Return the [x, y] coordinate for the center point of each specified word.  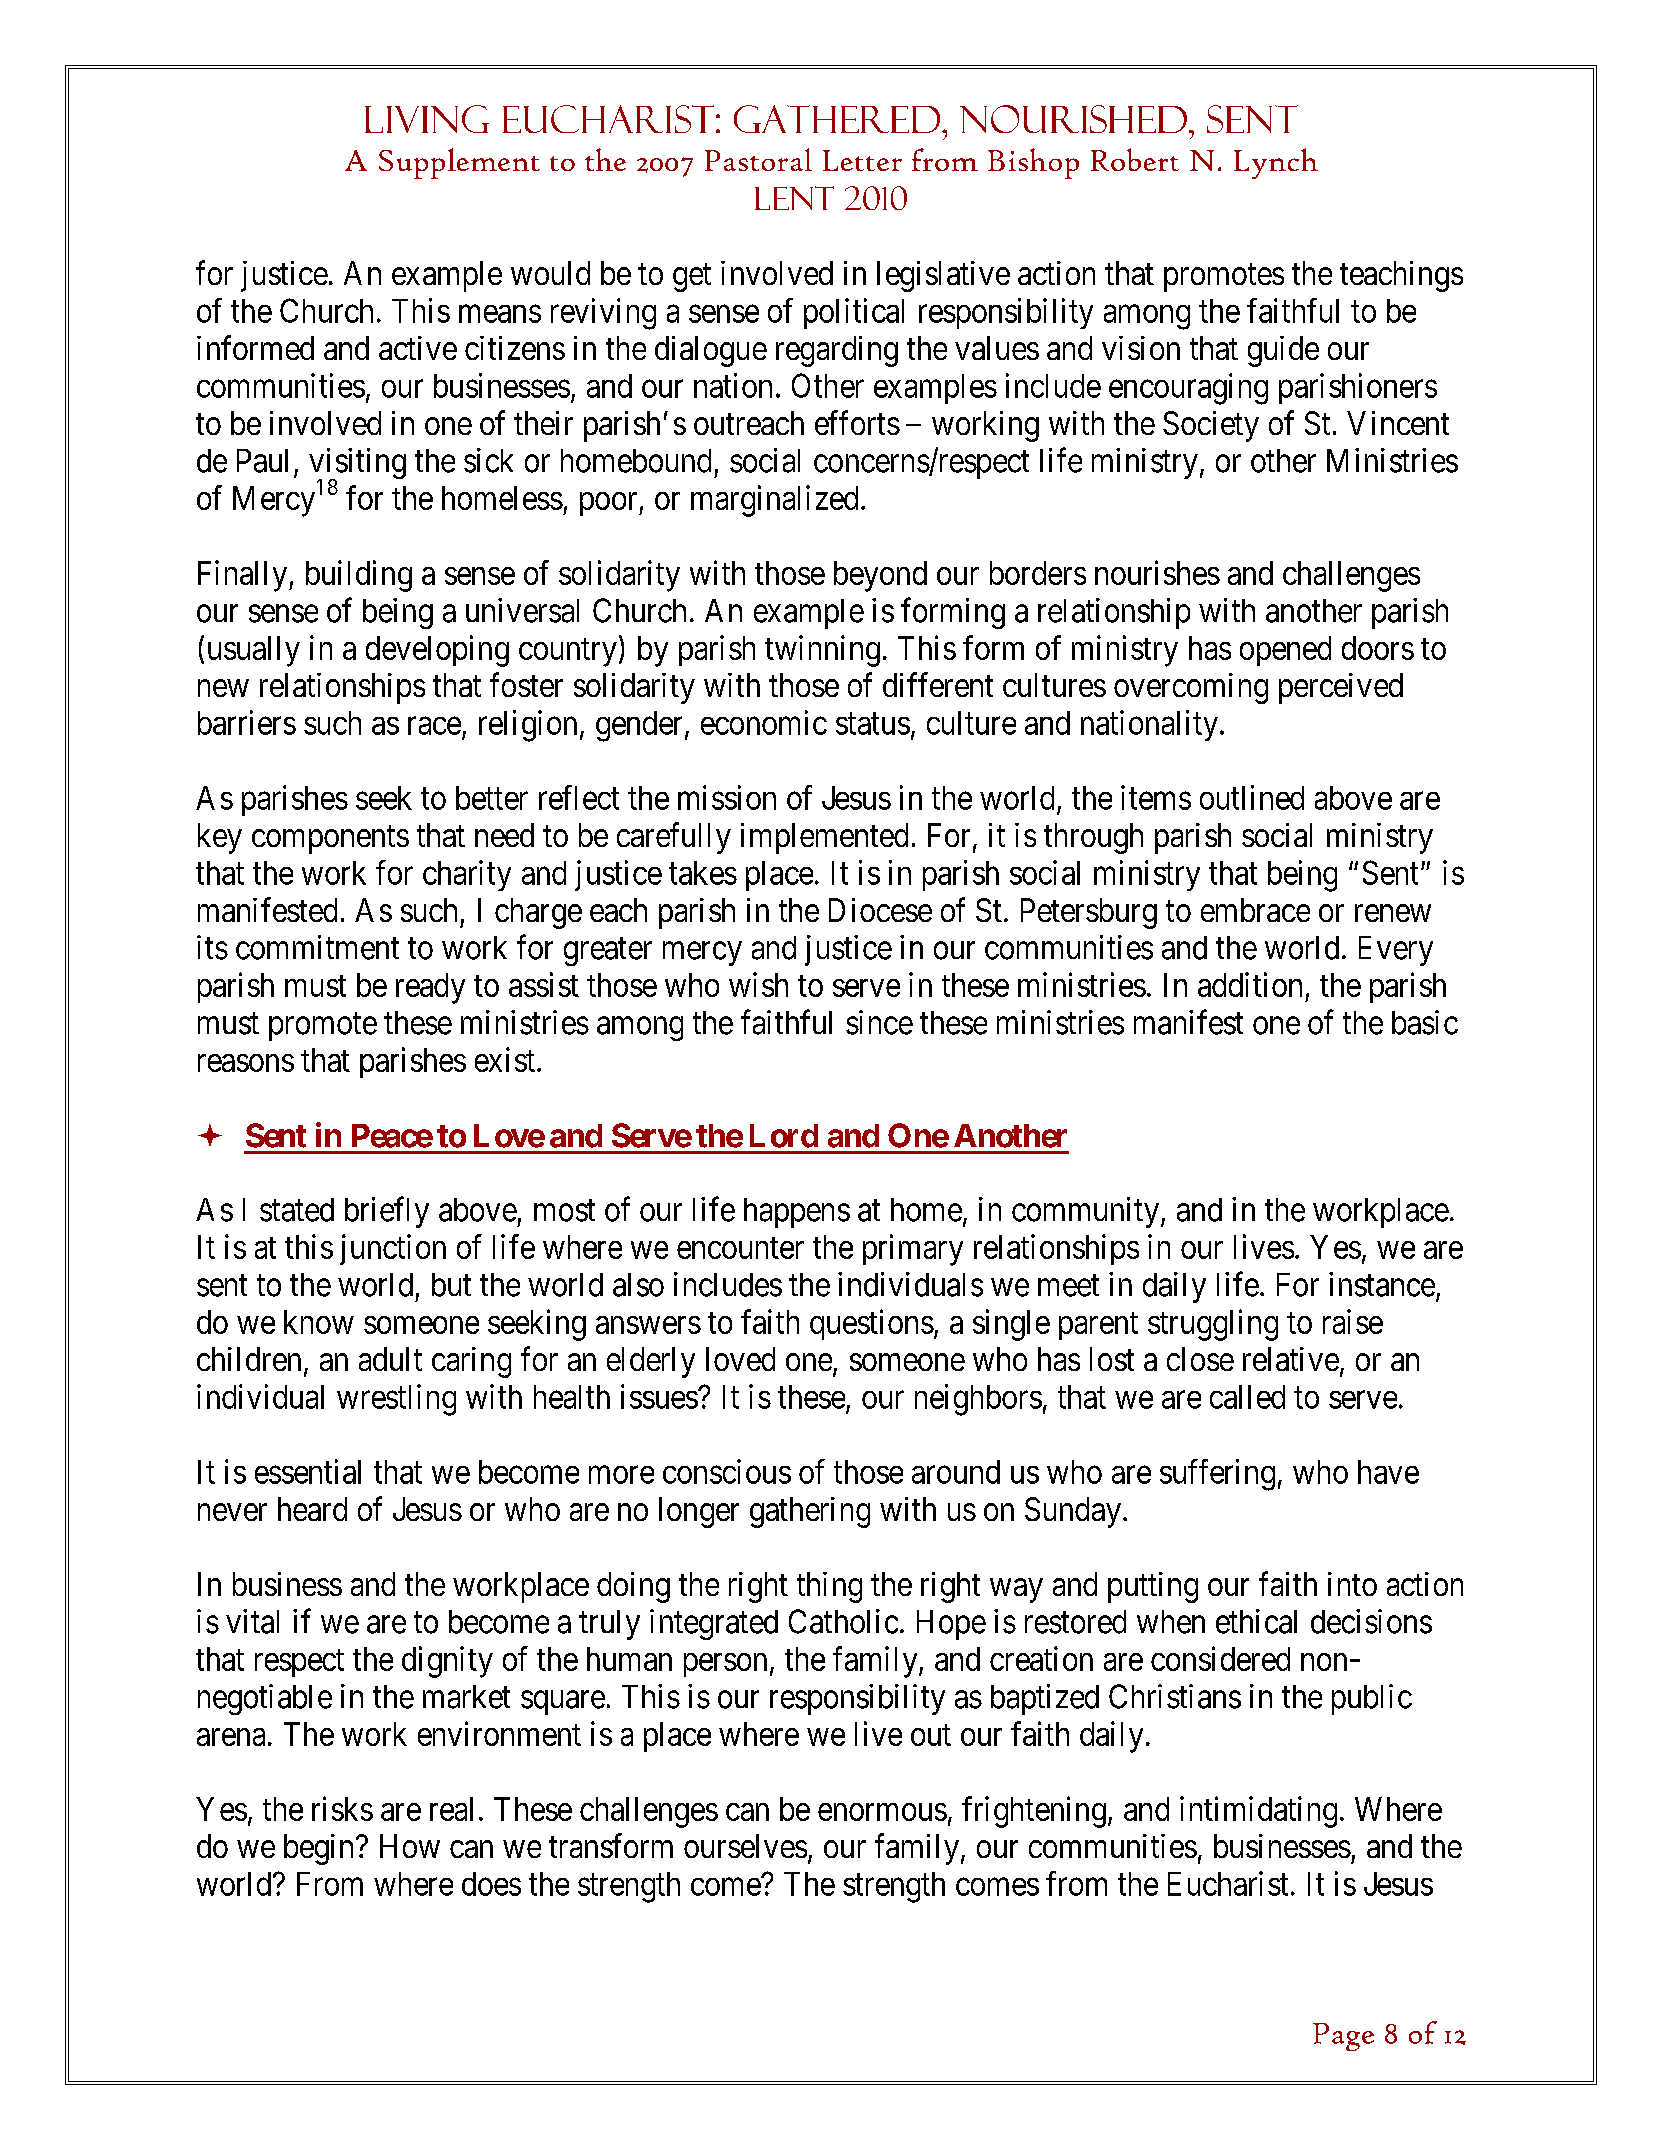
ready [430, 988]
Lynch [1276, 163]
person [725, 1665]
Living [427, 119]
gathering [810, 1512]
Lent [794, 198]
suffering [1217, 1475]
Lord [784, 1136]
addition [1250, 984]
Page [1343, 2037]
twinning [822, 651]
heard [312, 1509]
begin [320, 1849]
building [359, 576]
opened [1285, 651]
